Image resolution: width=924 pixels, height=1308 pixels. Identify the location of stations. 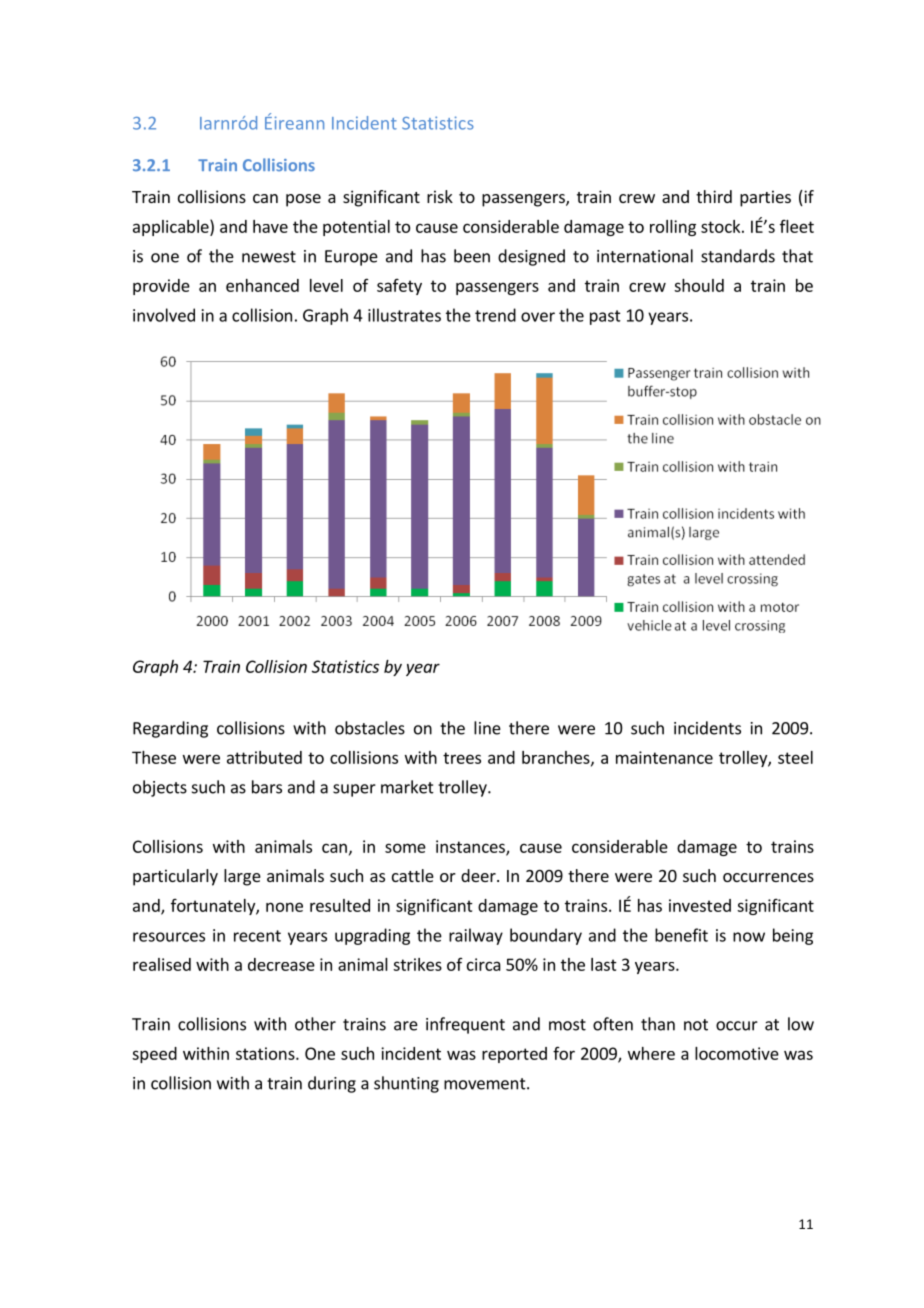
(266, 1053).
